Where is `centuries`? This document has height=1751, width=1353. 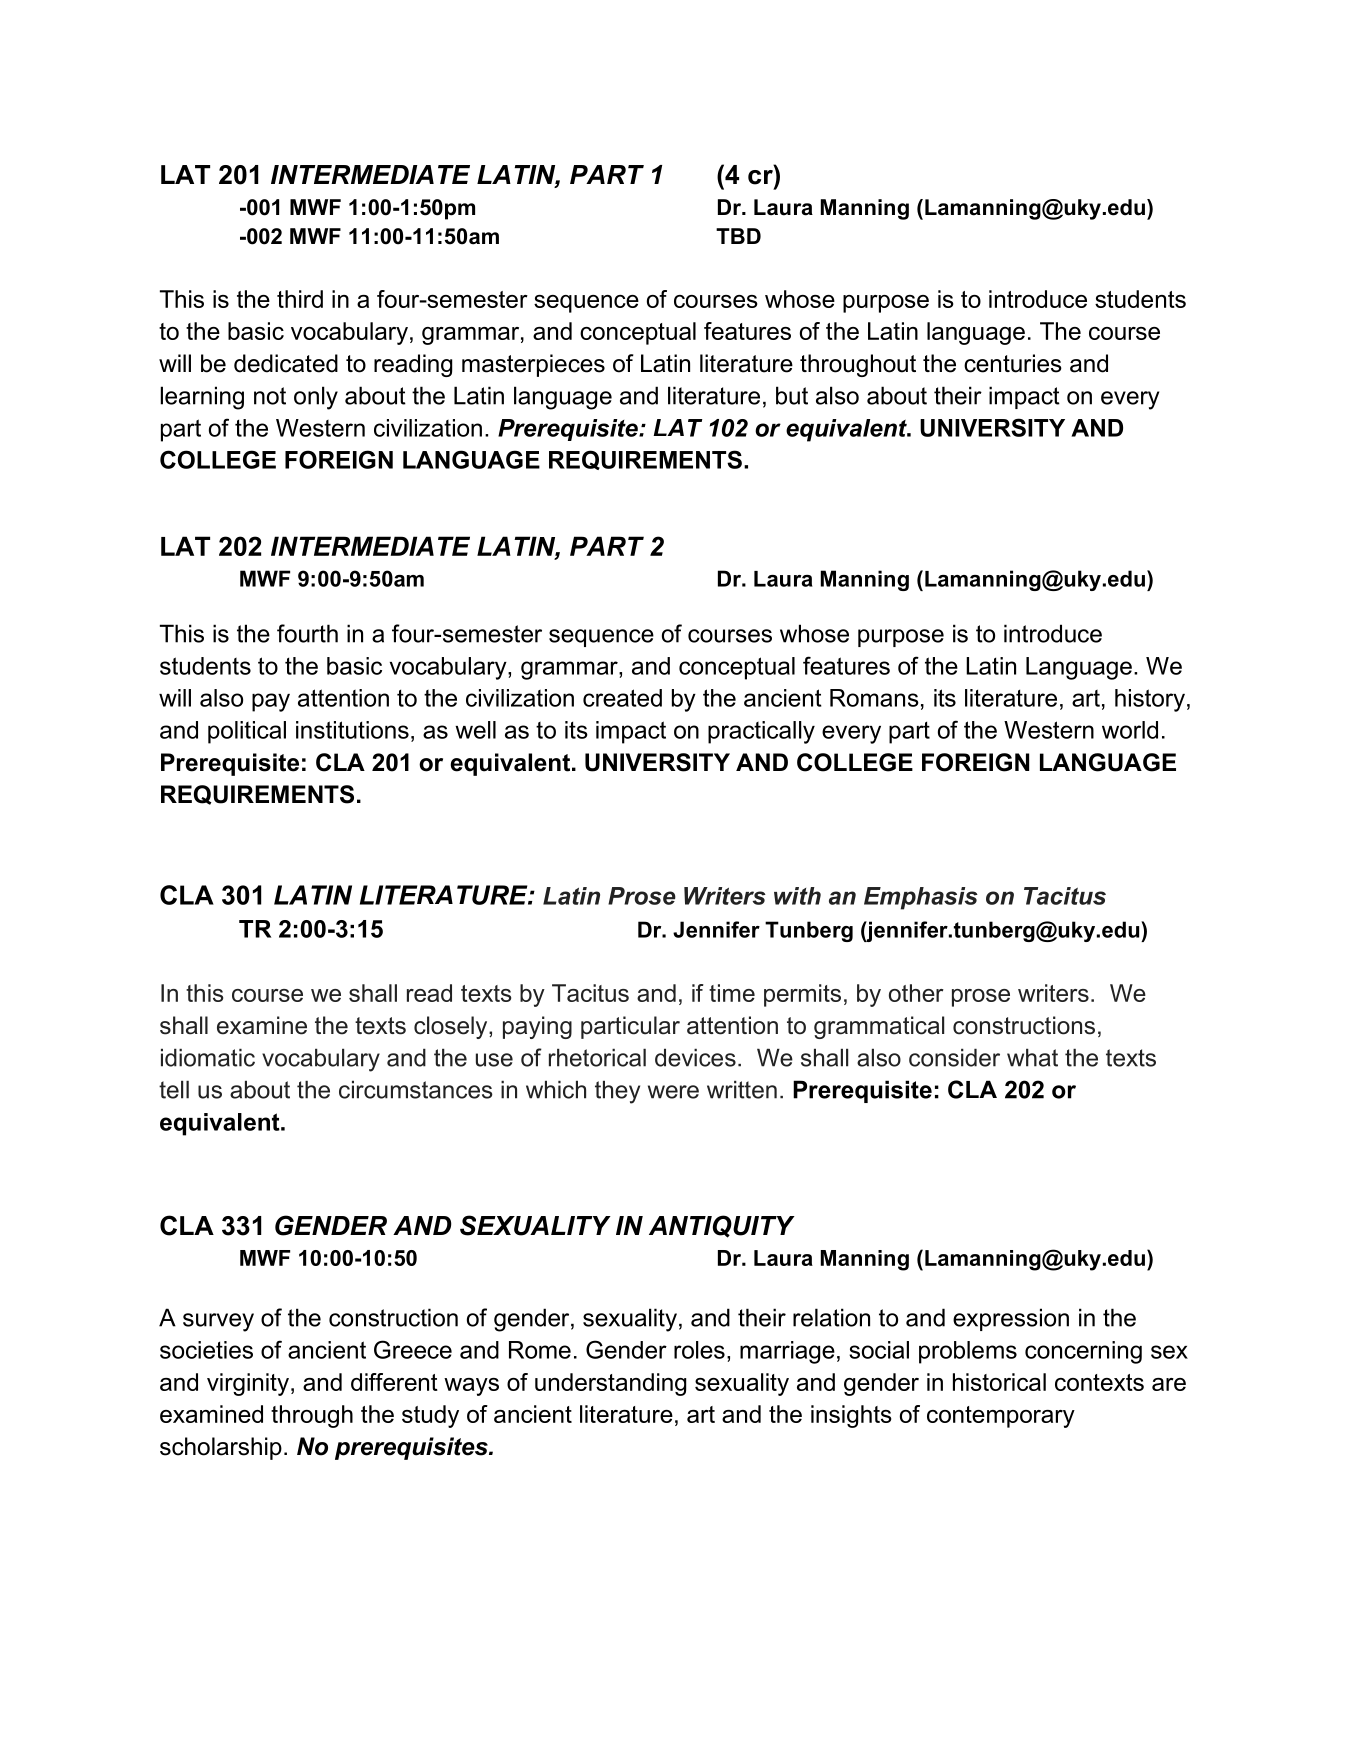 centuries is located at coordinates (1013, 363).
